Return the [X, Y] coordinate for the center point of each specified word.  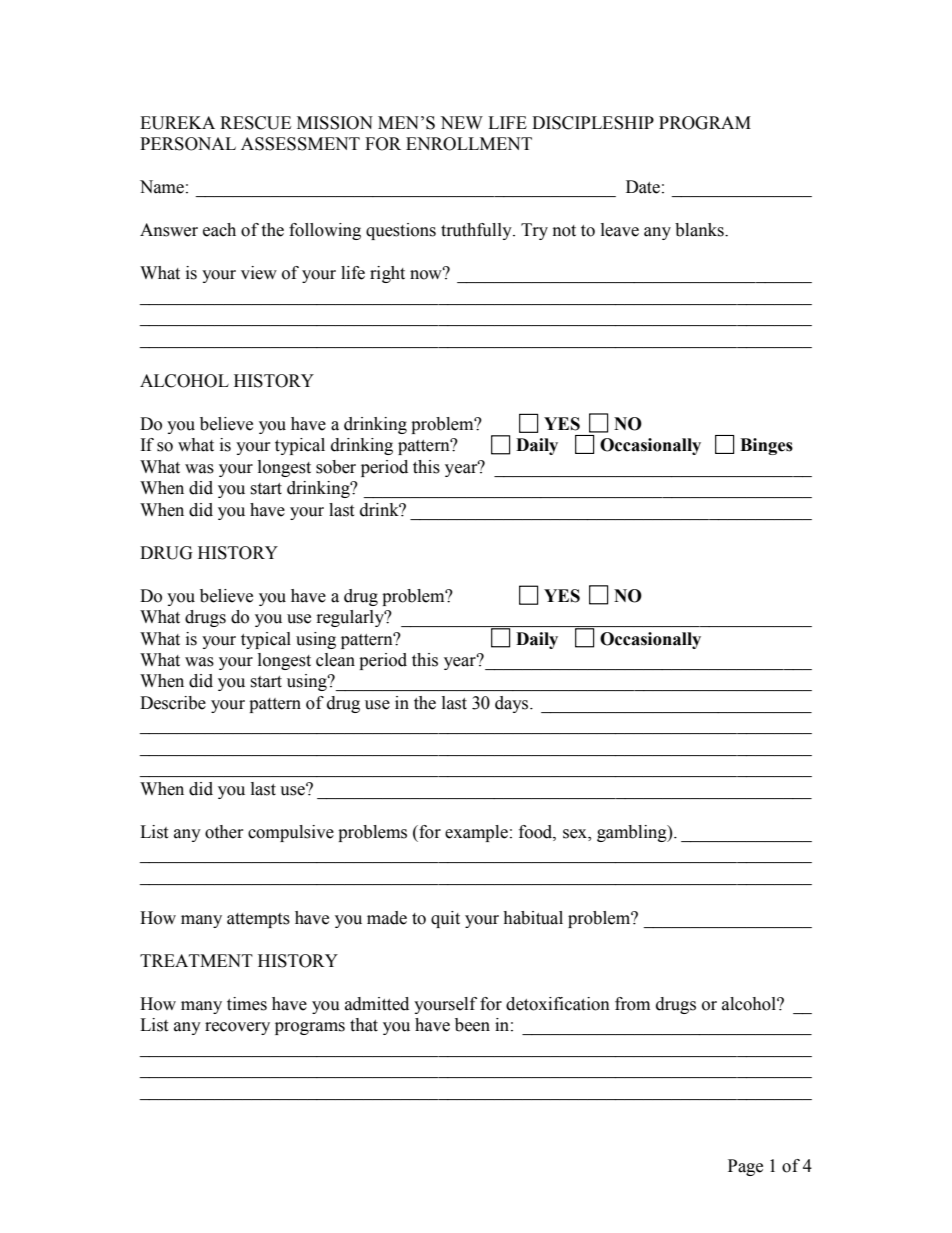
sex [576, 835]
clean [335, 660]
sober [336, 467]
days [513, 704]
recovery [237, 1028]
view [259, 273]
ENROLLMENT [469, 144]
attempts [258, 920]
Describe [173, 703]
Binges [766, 446]
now [427, 274]
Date [643, 187]
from [632, 1004]
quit [445, 919]
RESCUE [255, 123]
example [476, 833]
